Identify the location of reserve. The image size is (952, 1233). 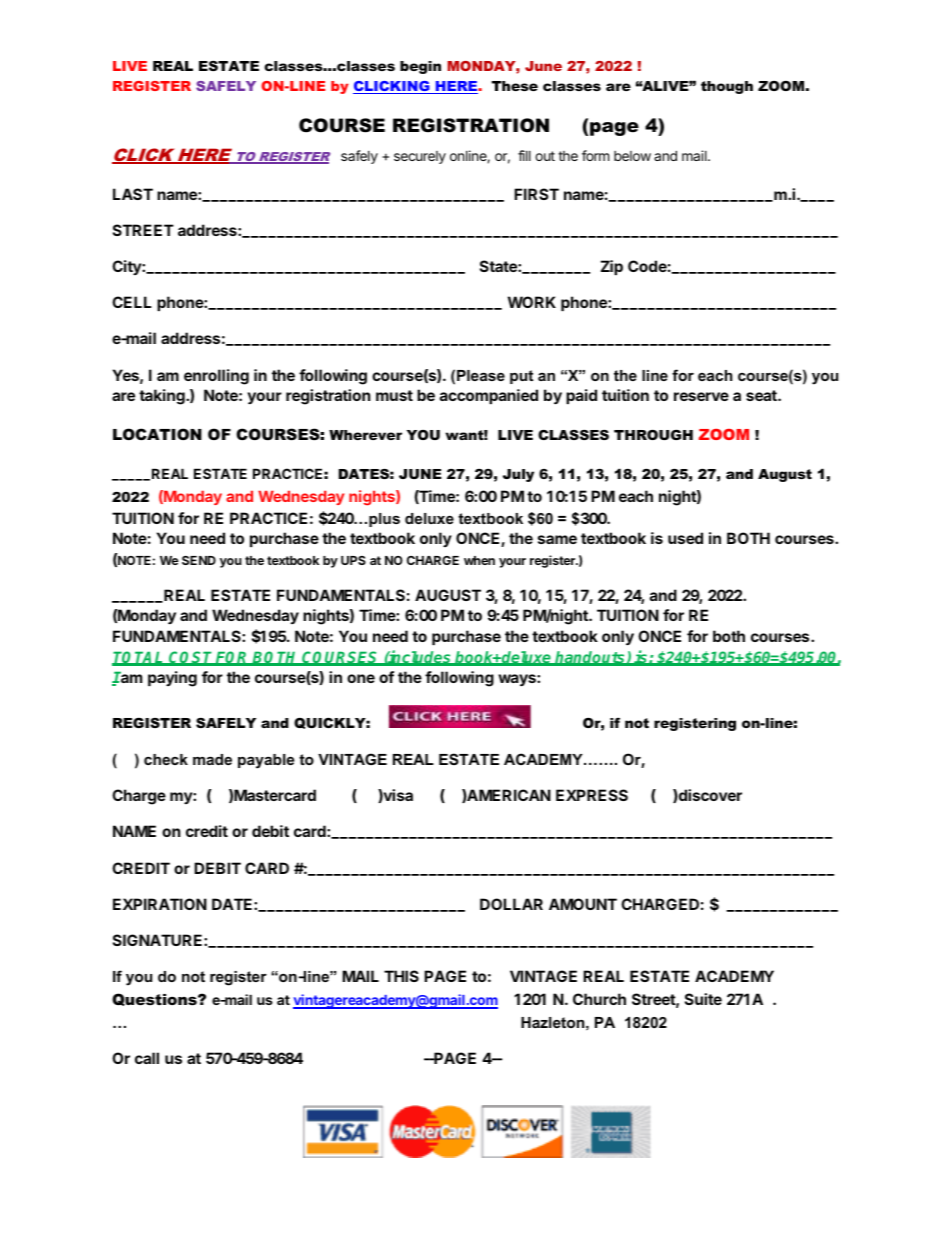
(701, 396).
